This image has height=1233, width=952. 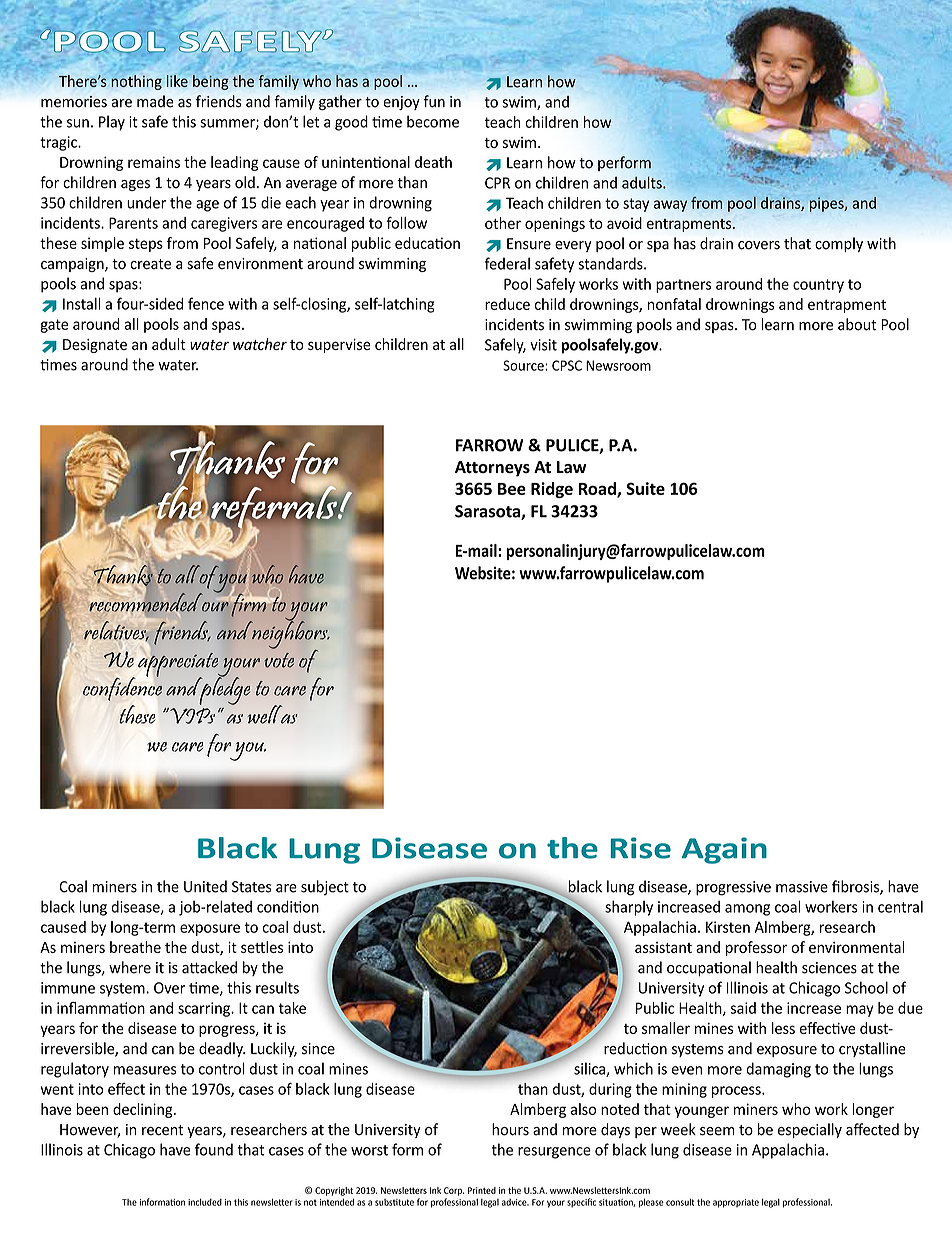 I want to click on recent, so click(x=162, y=1130).
